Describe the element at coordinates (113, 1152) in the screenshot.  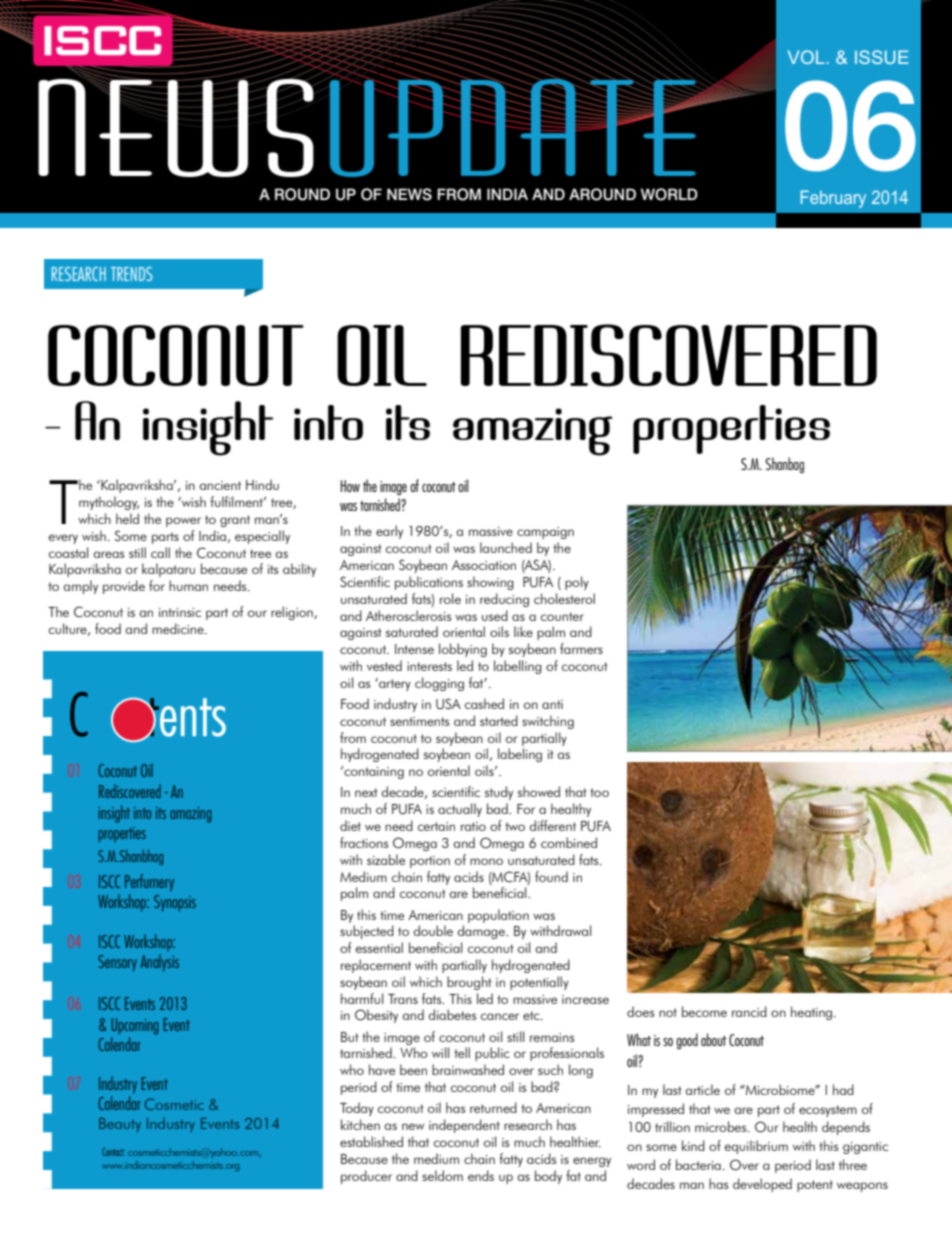
I see `Contact` at that location.
